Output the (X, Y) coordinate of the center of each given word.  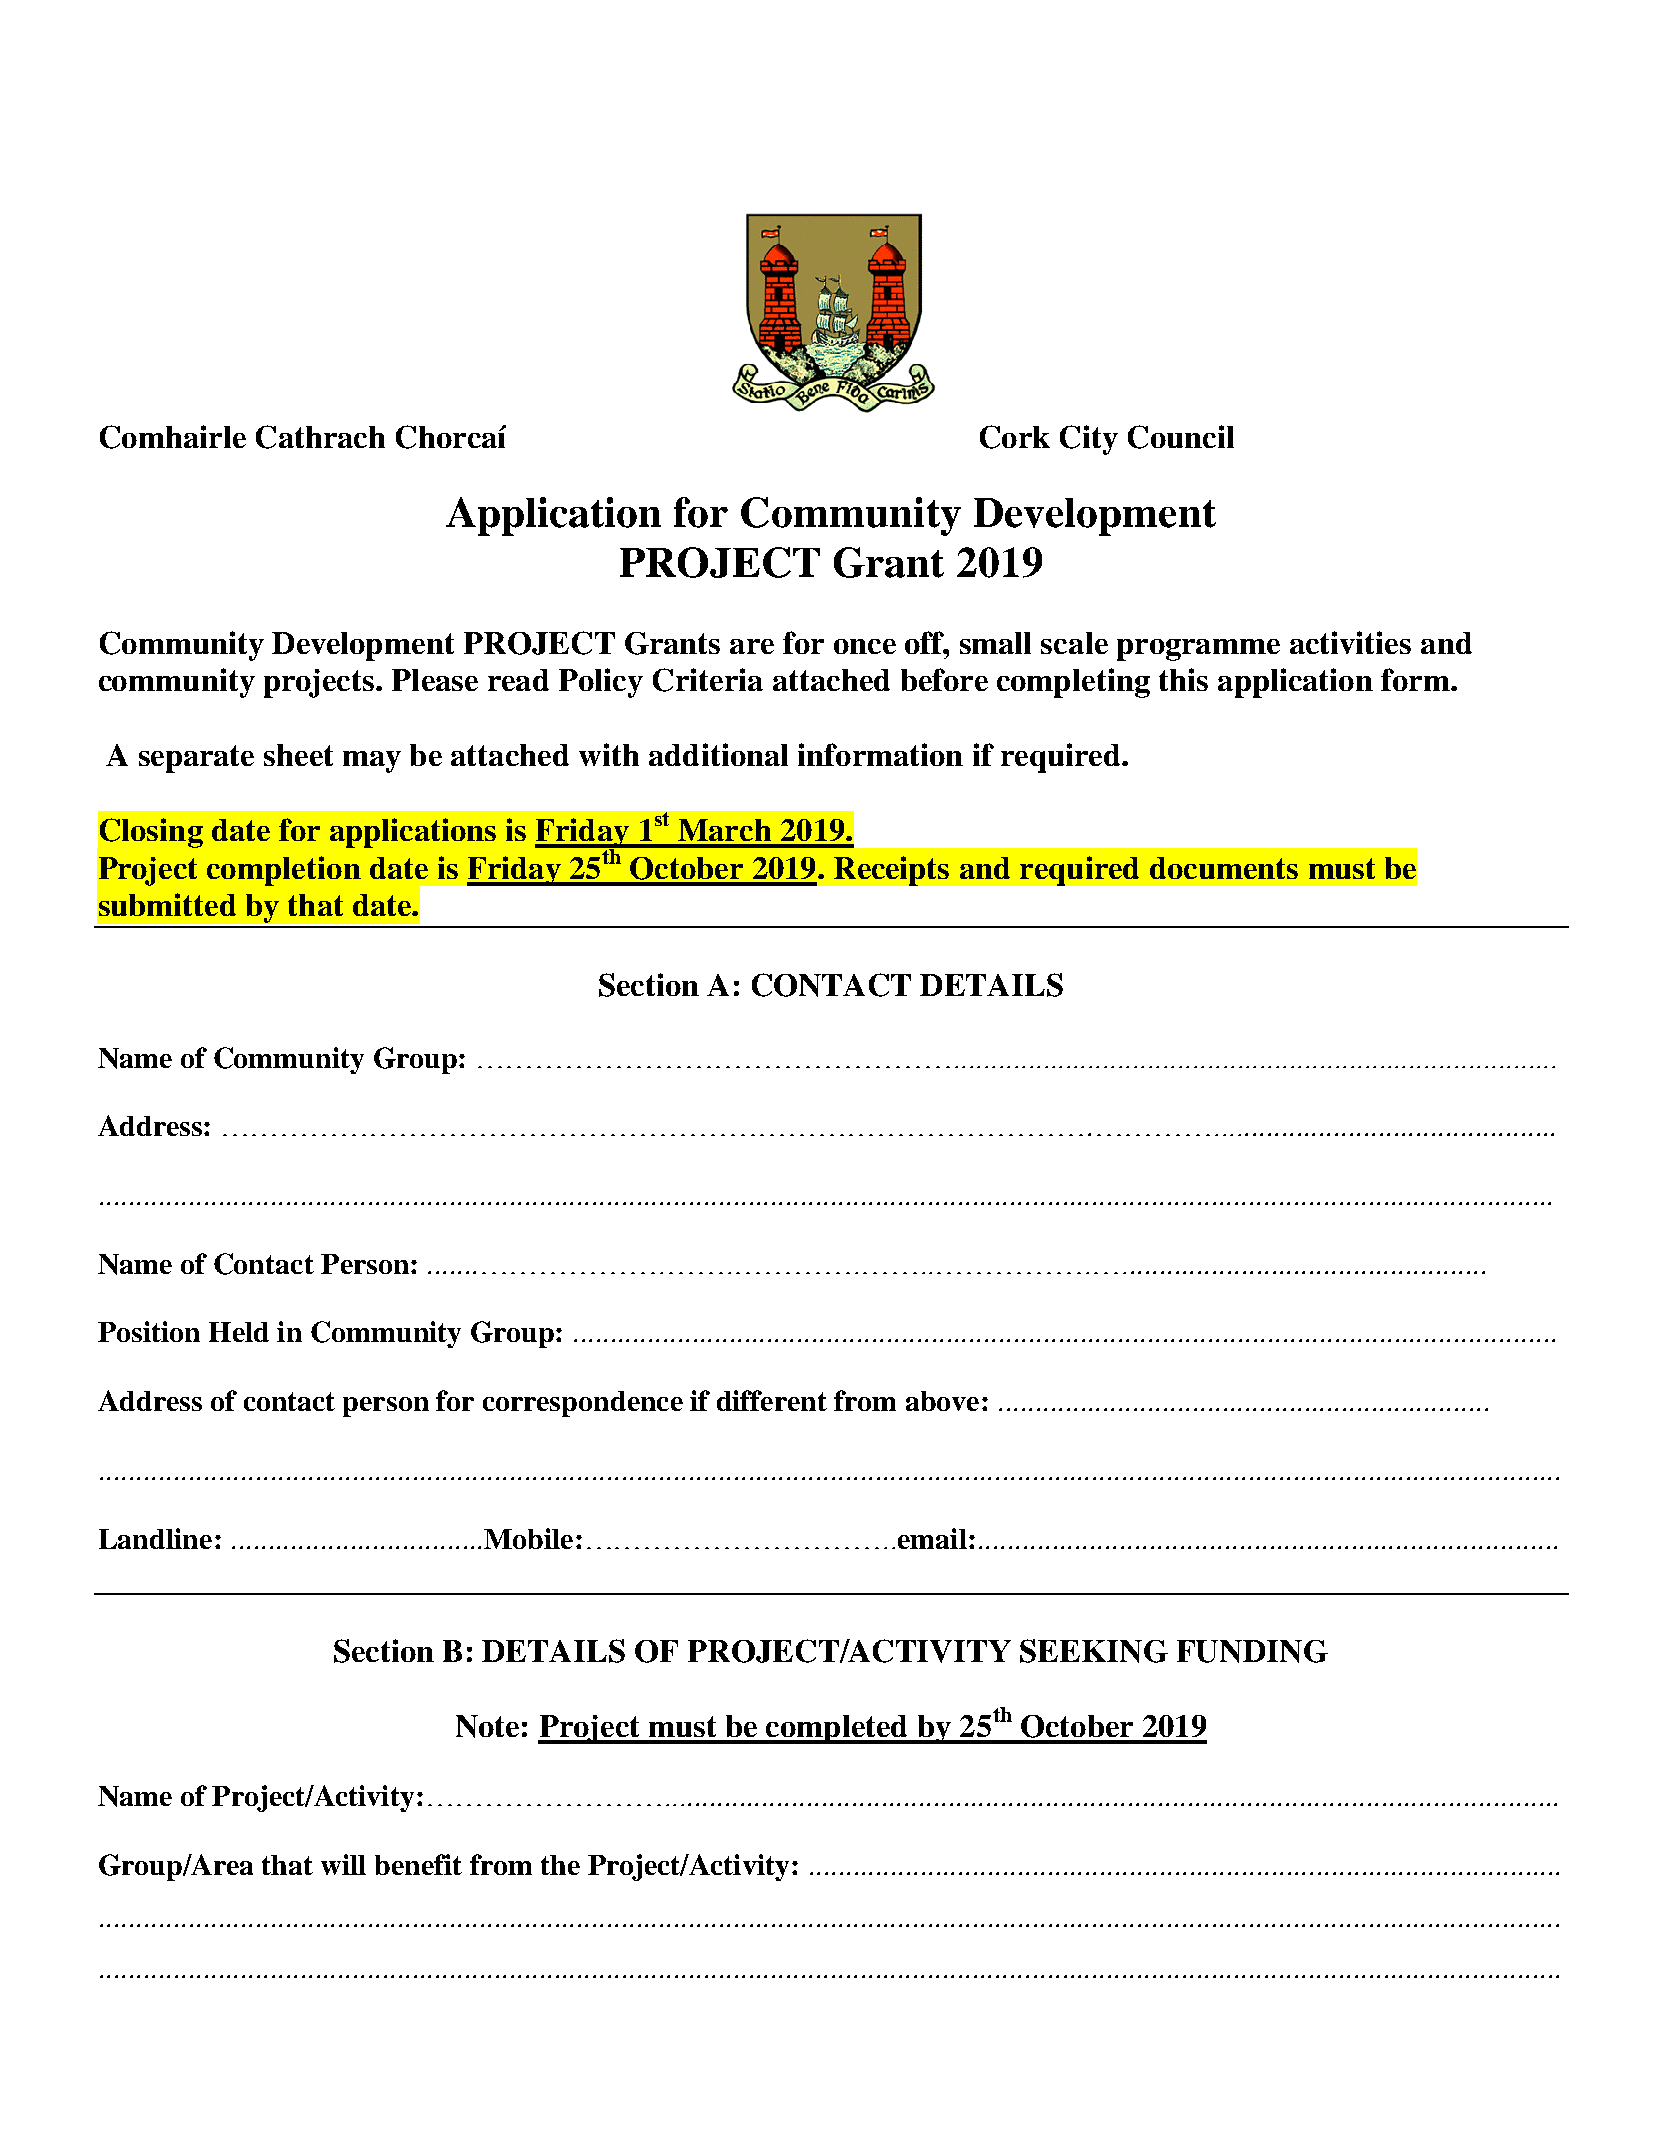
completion (284, 871)
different (772, 1400)
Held (239, 1332)
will (343, 1864)
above (942, 1401)
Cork (1015, 437)
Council (1181, 437)
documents (1224, 868)
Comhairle (173, 437)
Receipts (891, 871)
